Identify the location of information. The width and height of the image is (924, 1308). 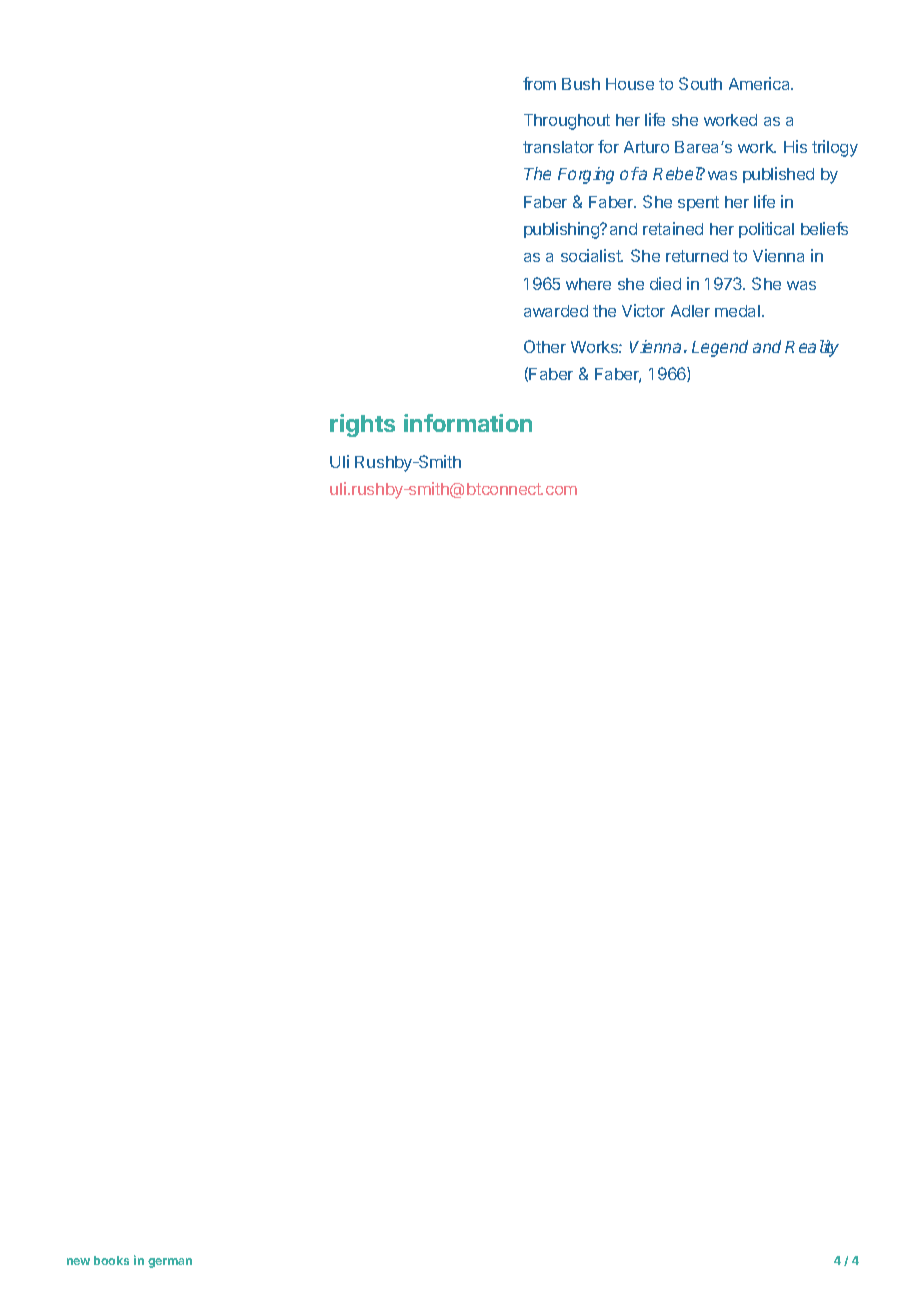
(468, 423).
